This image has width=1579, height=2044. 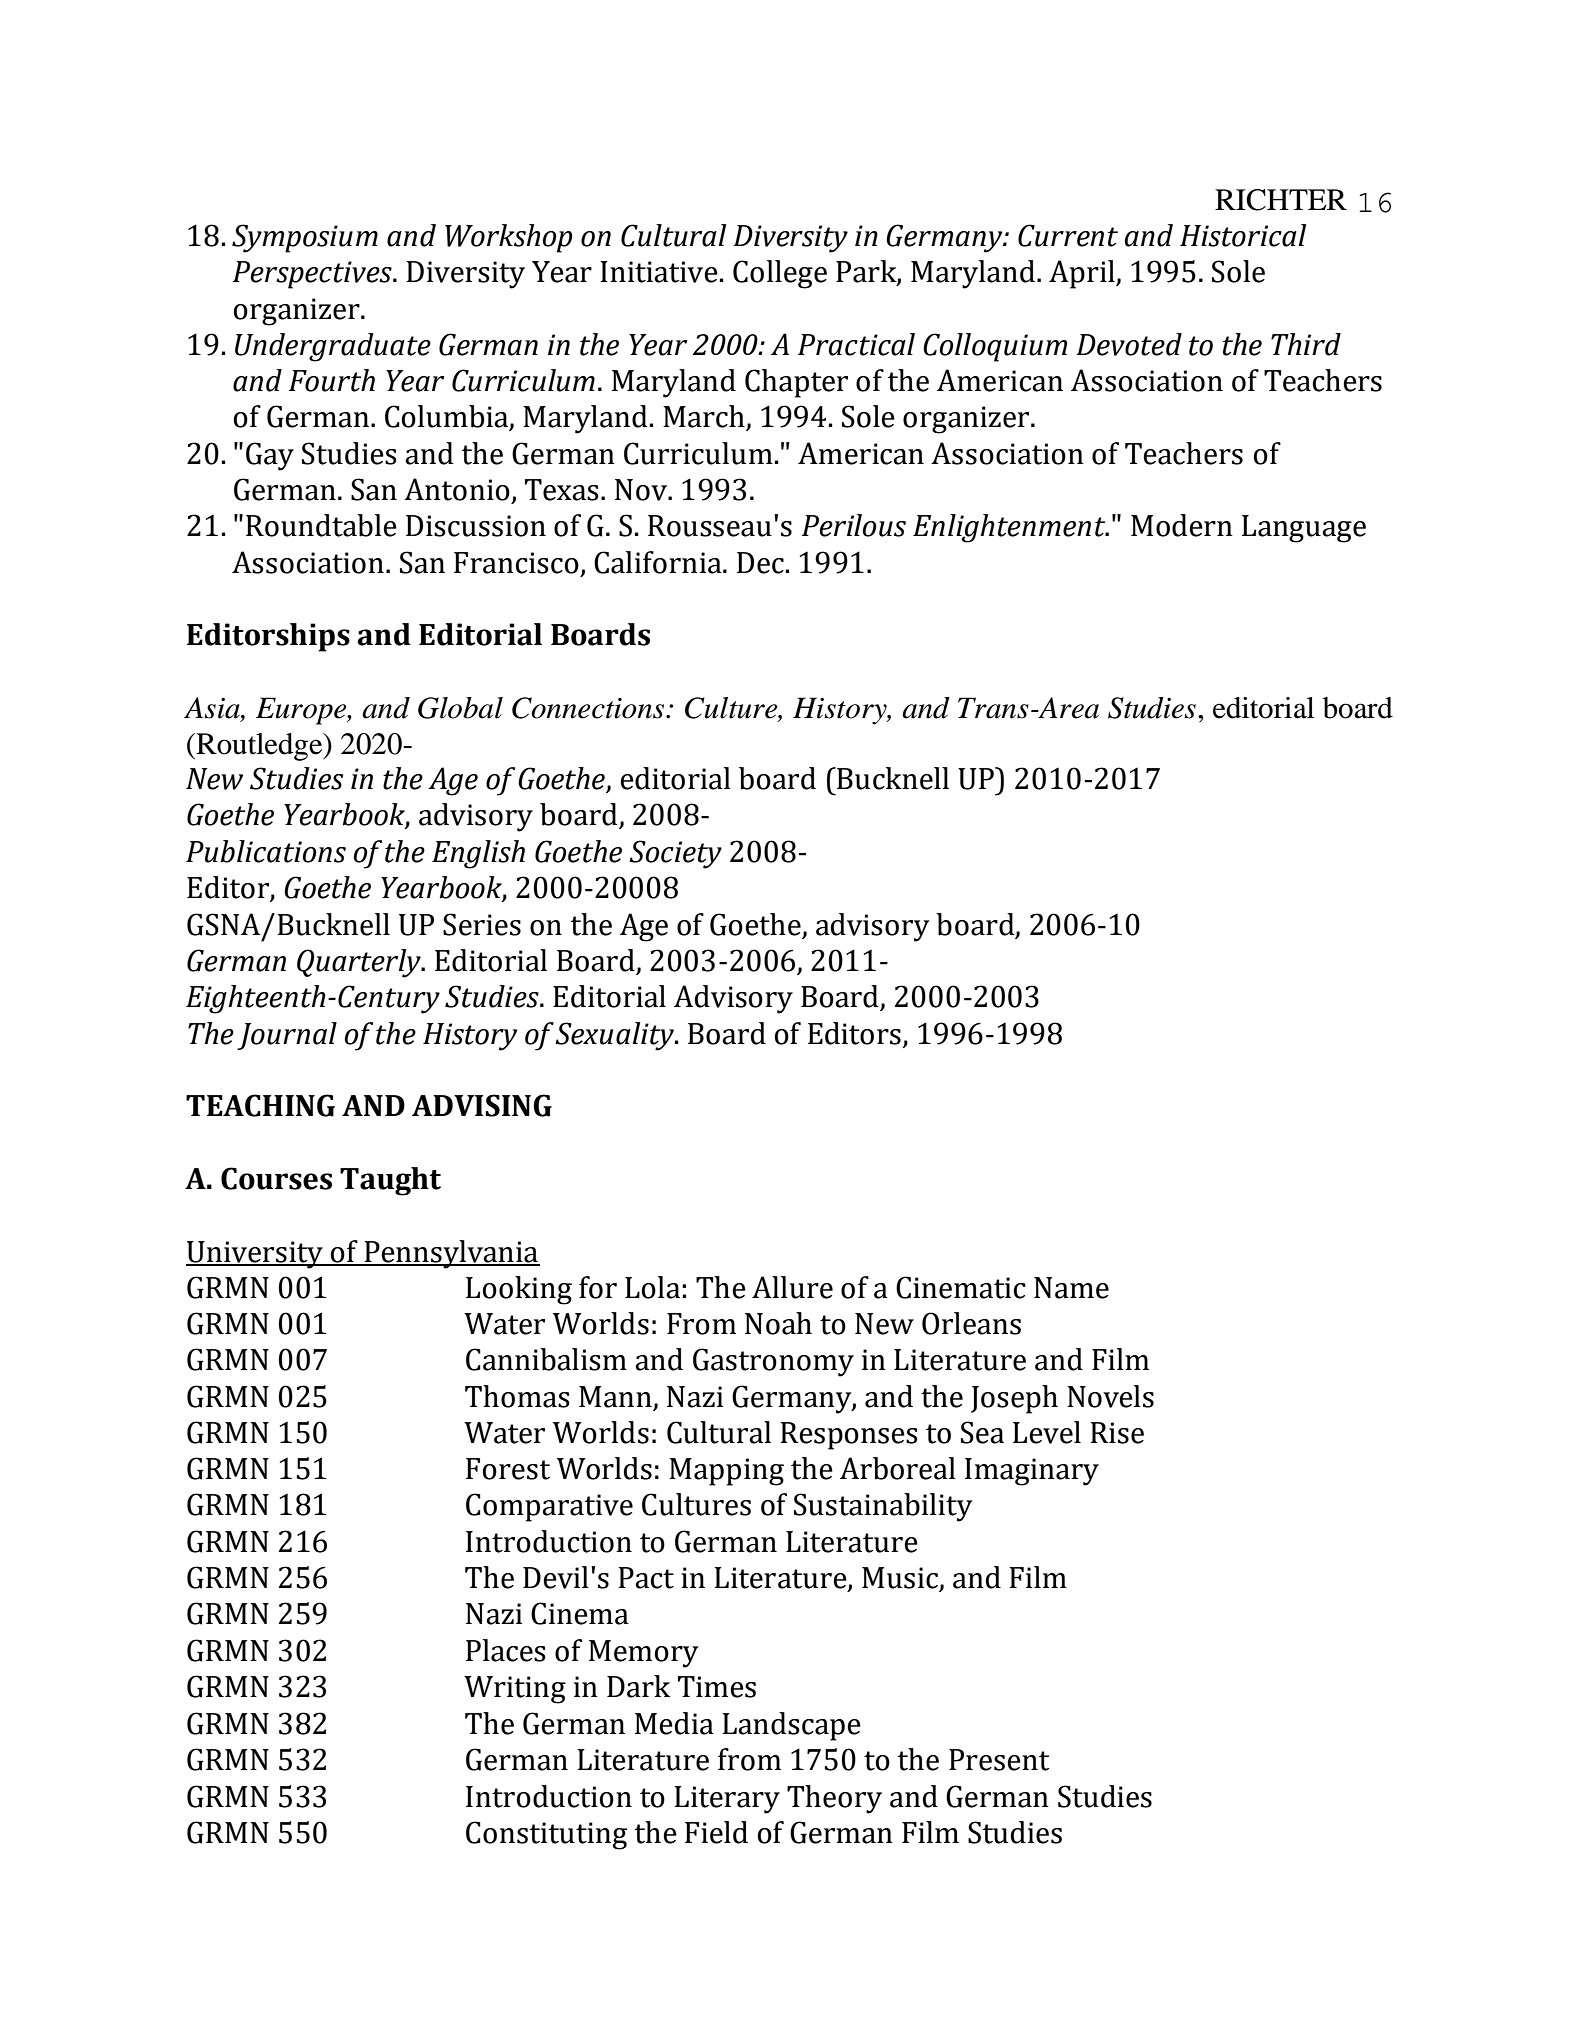 I want to click on Name, so click(x=1071, y=1288).
